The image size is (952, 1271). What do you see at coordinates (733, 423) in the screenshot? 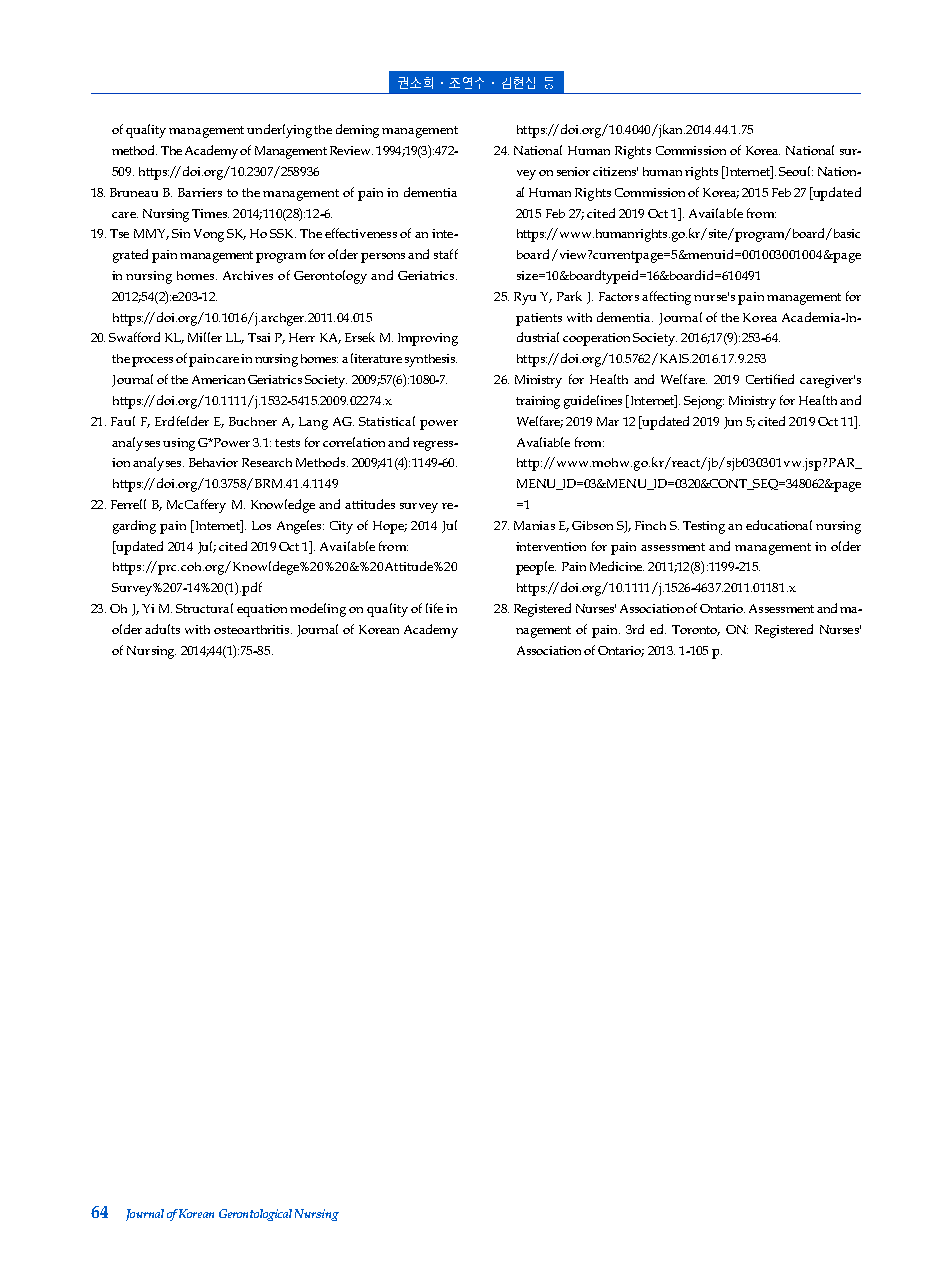
I see `Jun` at bounding box center [733, 423].
